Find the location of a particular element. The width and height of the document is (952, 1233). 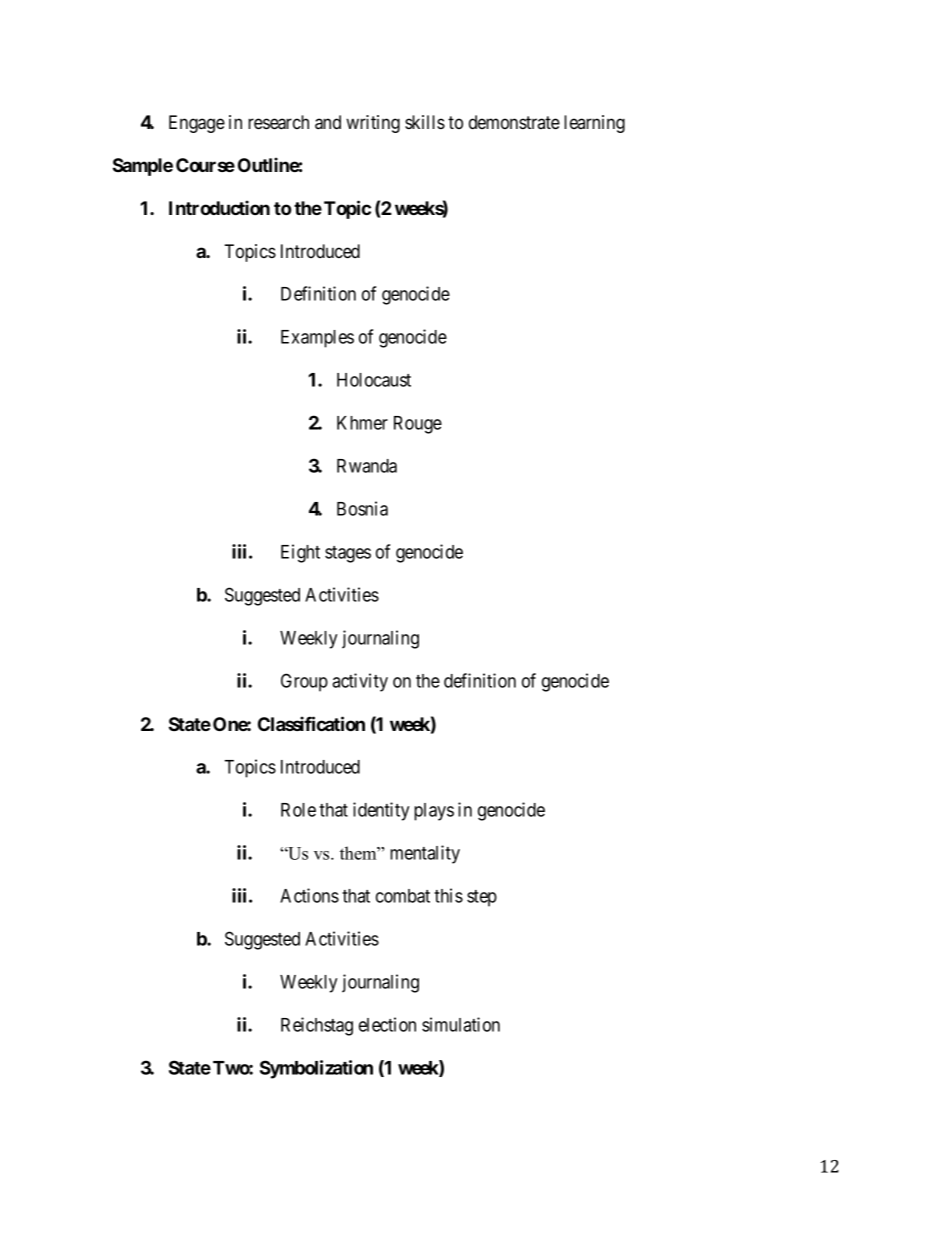

Eight is located at coordinates (300, 553).
